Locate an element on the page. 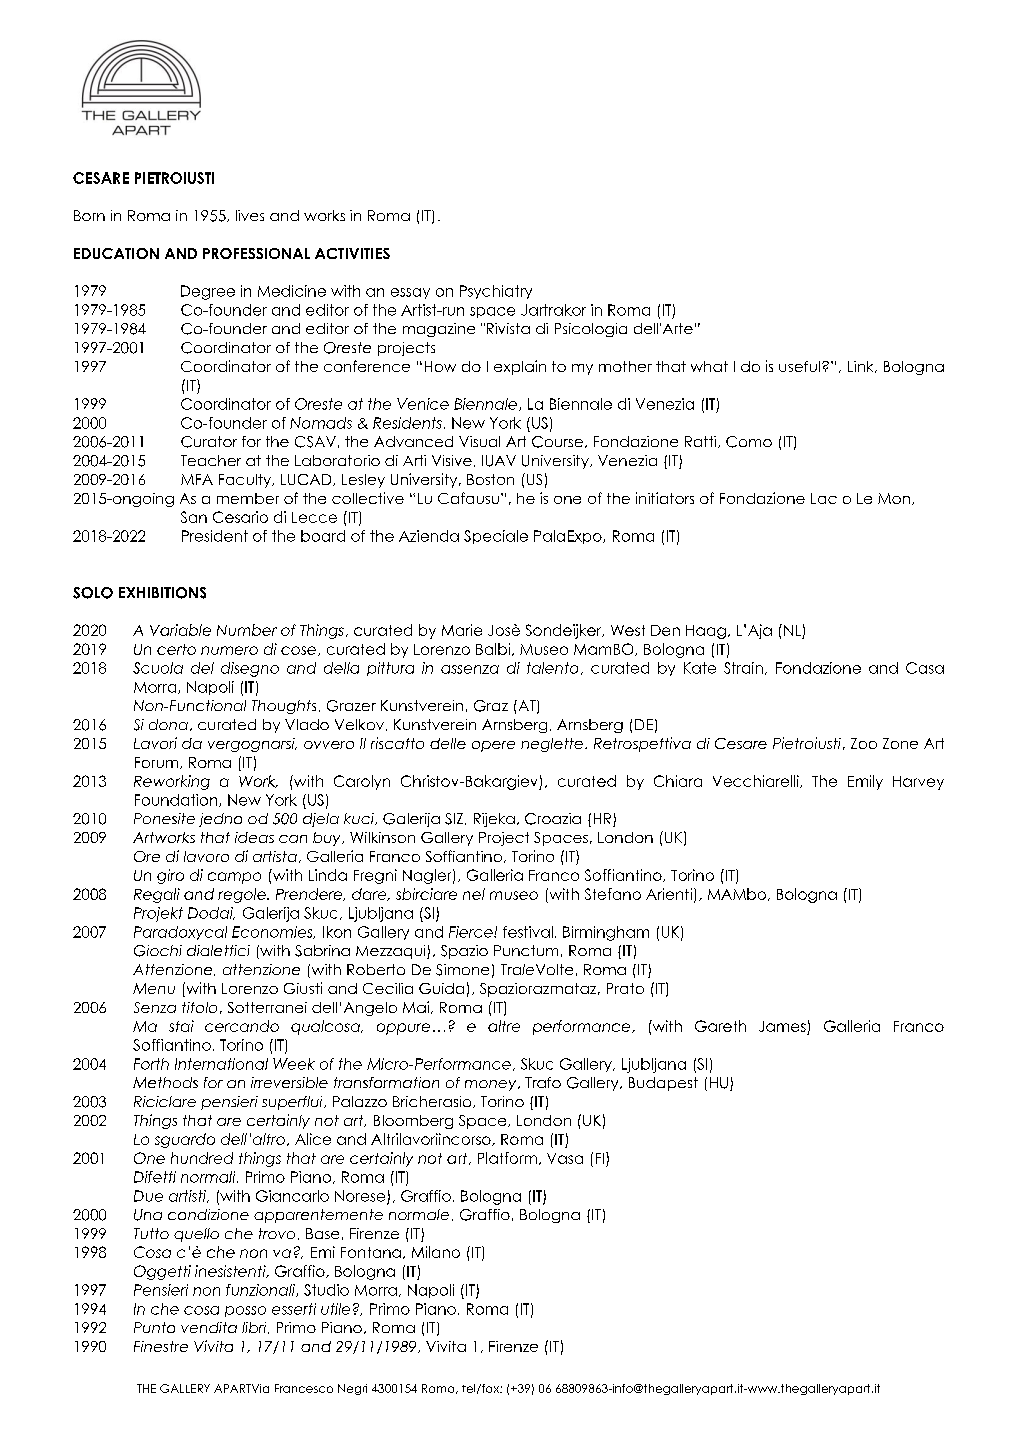 The width and height of the document is (1017, 1438). Milano is located at coordinates (436, 1252).
